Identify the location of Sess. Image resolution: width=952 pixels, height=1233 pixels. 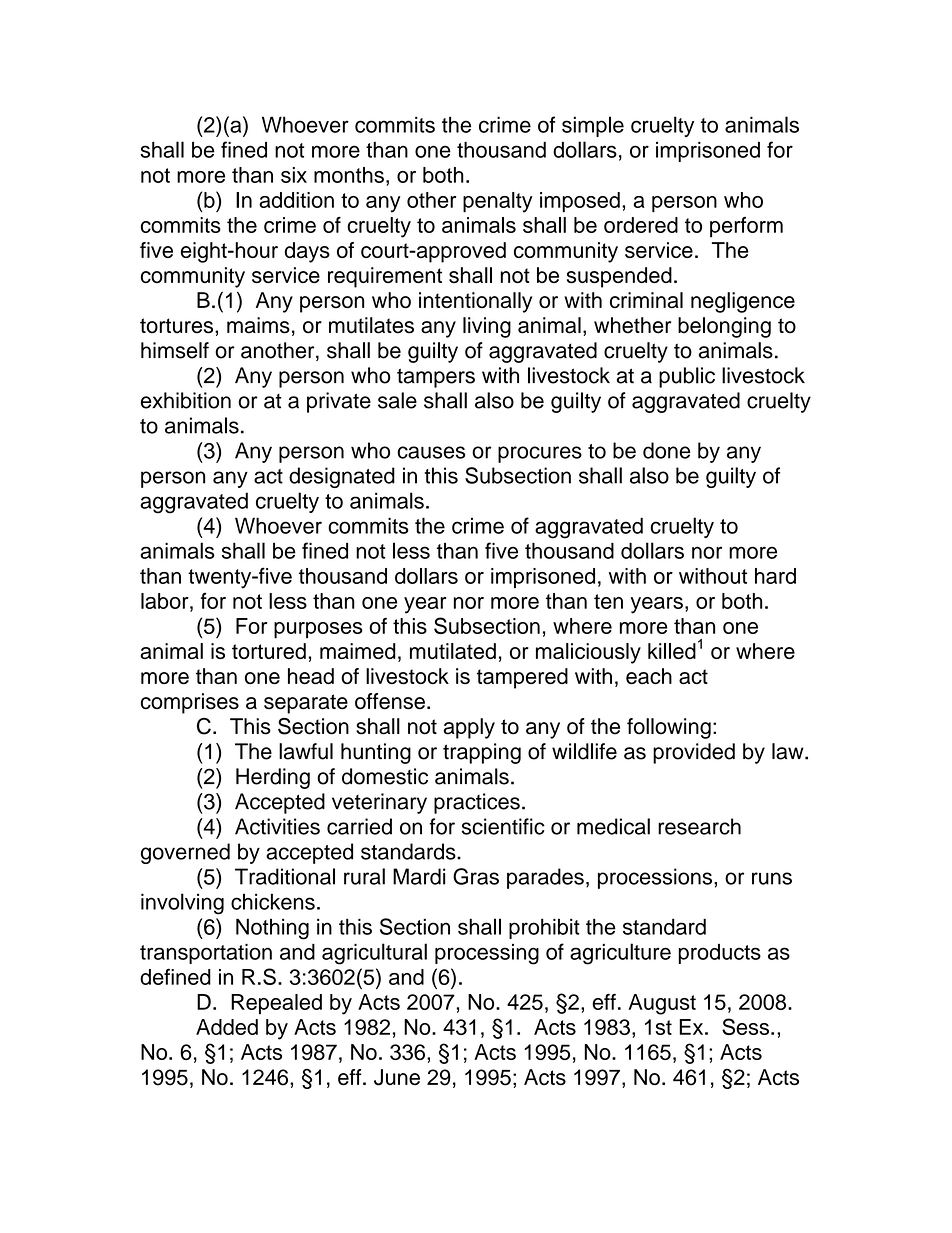
(745, 1026).
